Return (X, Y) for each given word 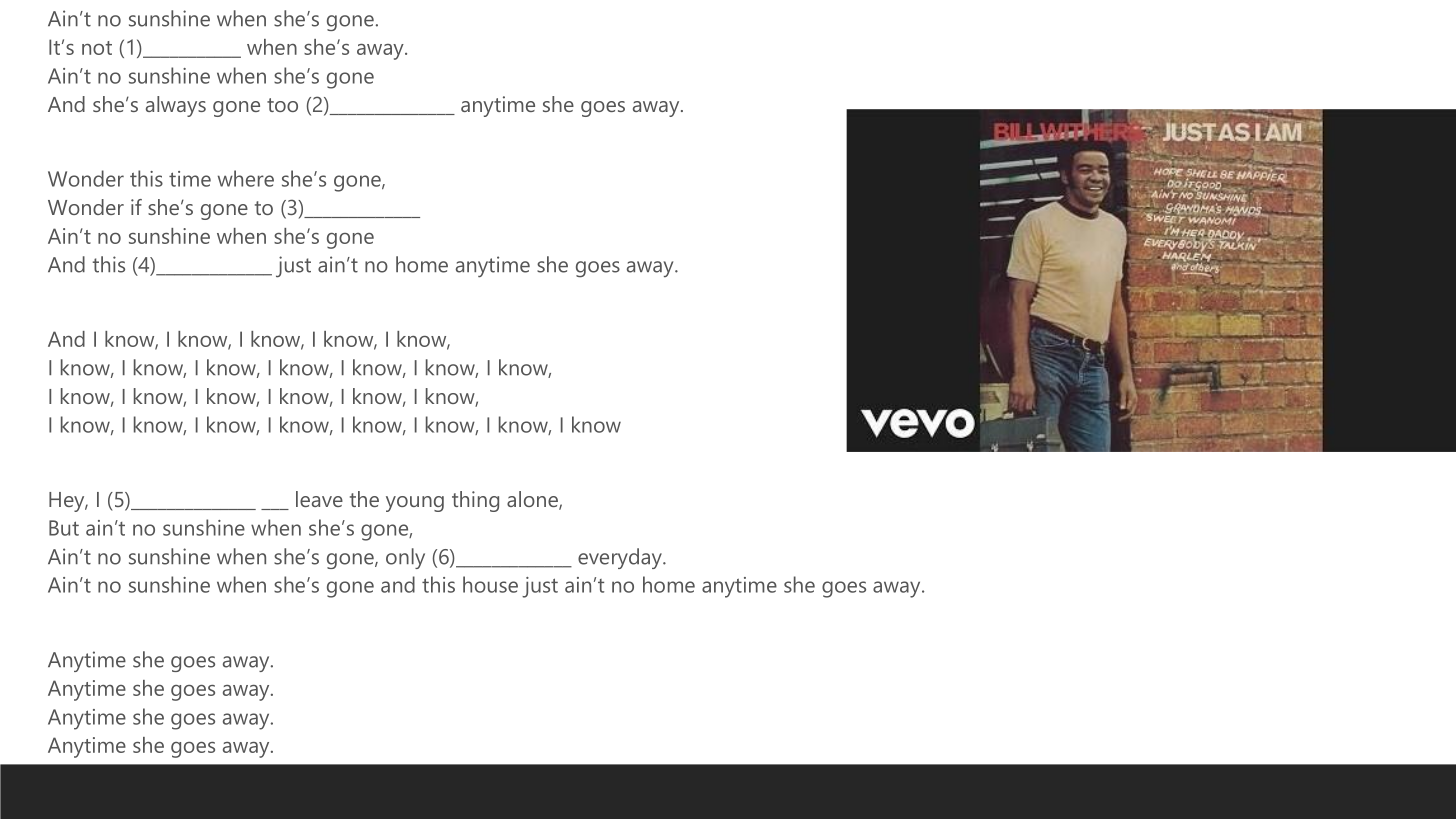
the (364, 499)
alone (533, 500)
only (405, 558)
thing (475, 501)
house (490, 584)
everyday (621, 558)
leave (319, 499)
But (64, 528)
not (97, 48)
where (246, 178)
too (282, 105)
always (176, 106)
